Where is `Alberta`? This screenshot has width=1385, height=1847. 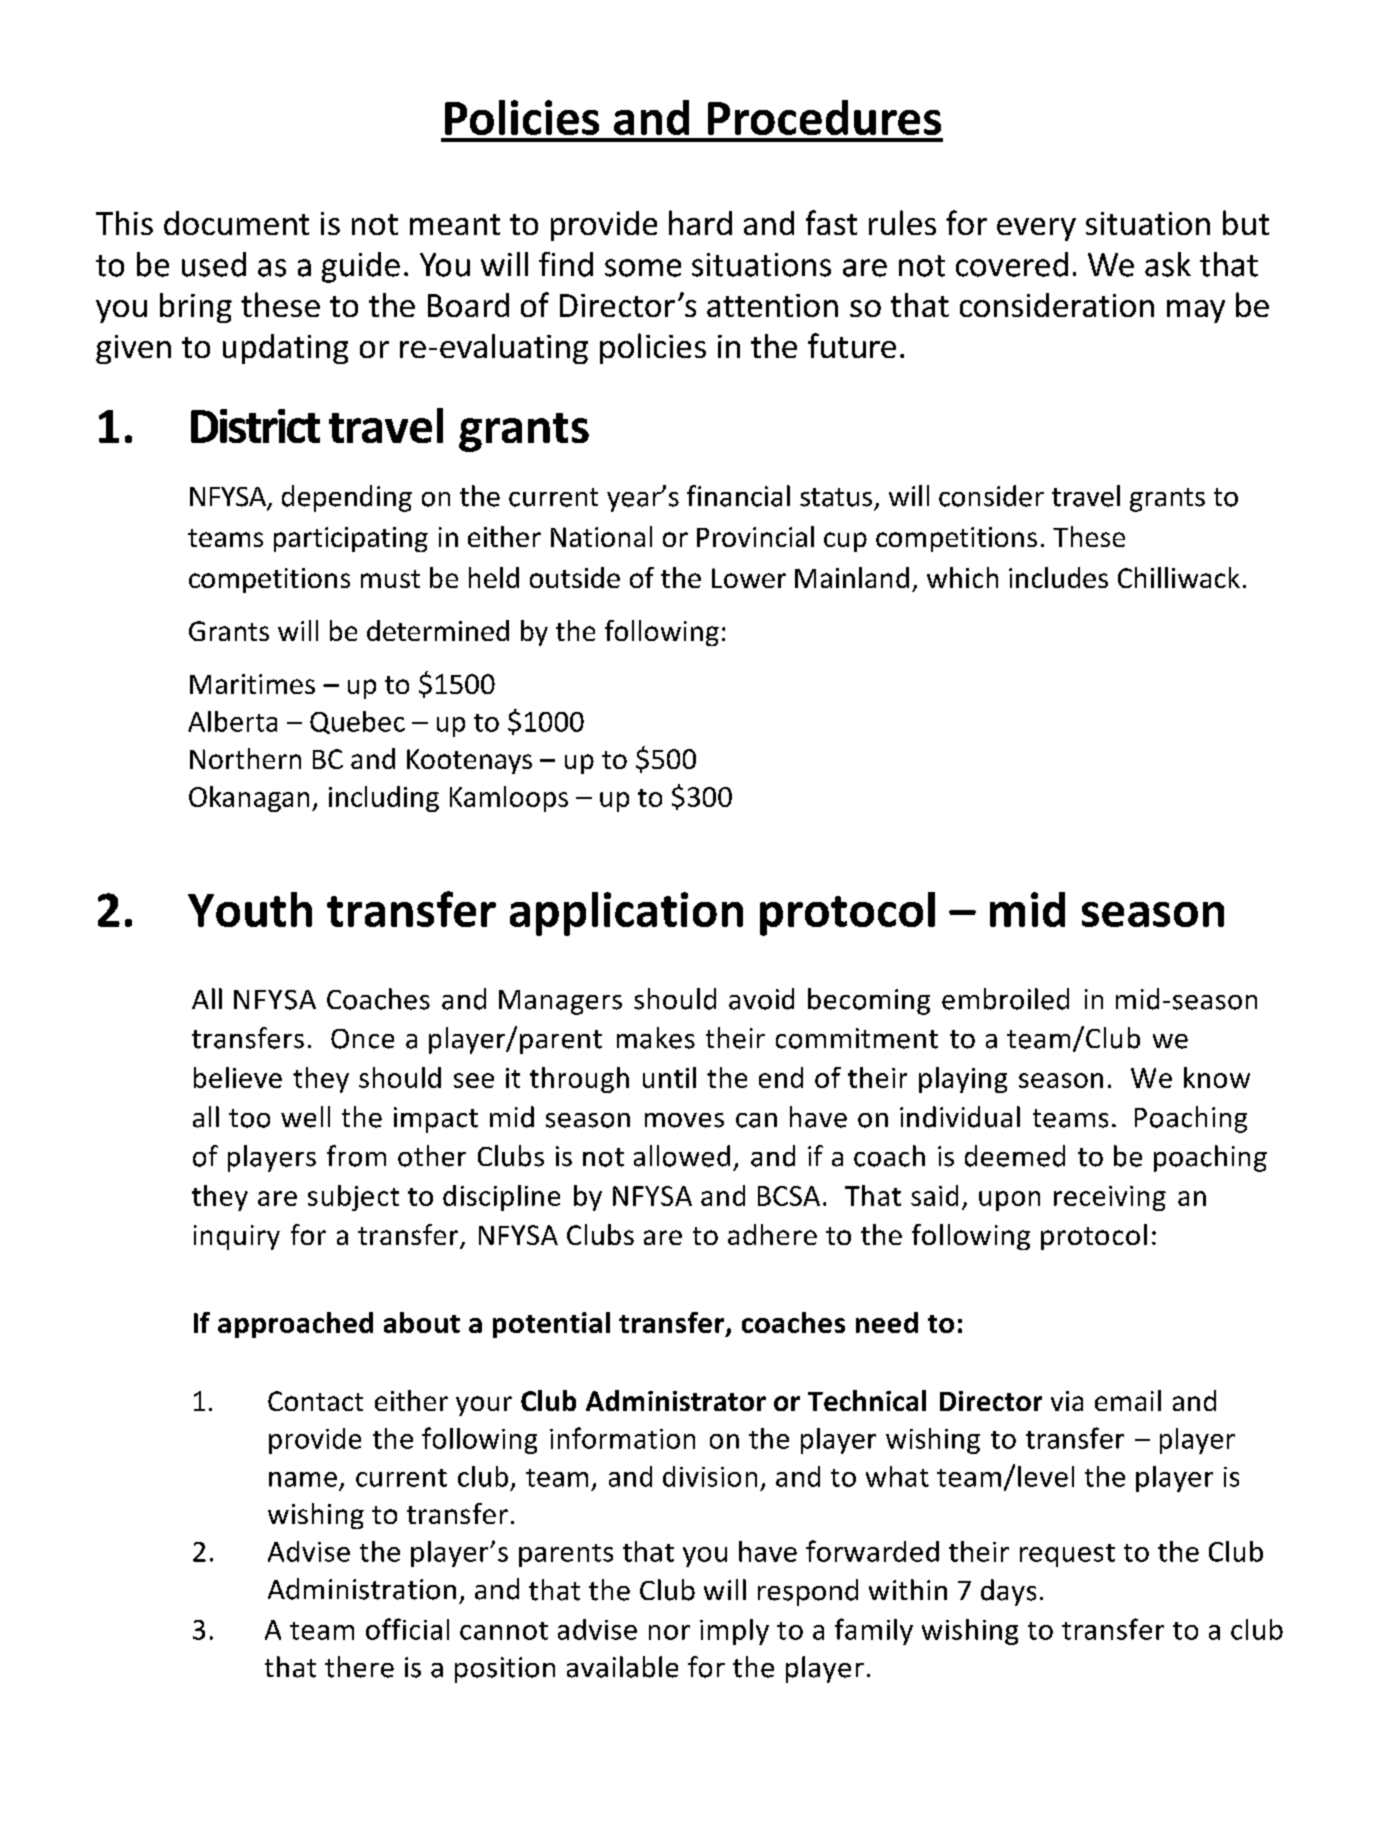 Alberta is located at coordinates (232, 721).
